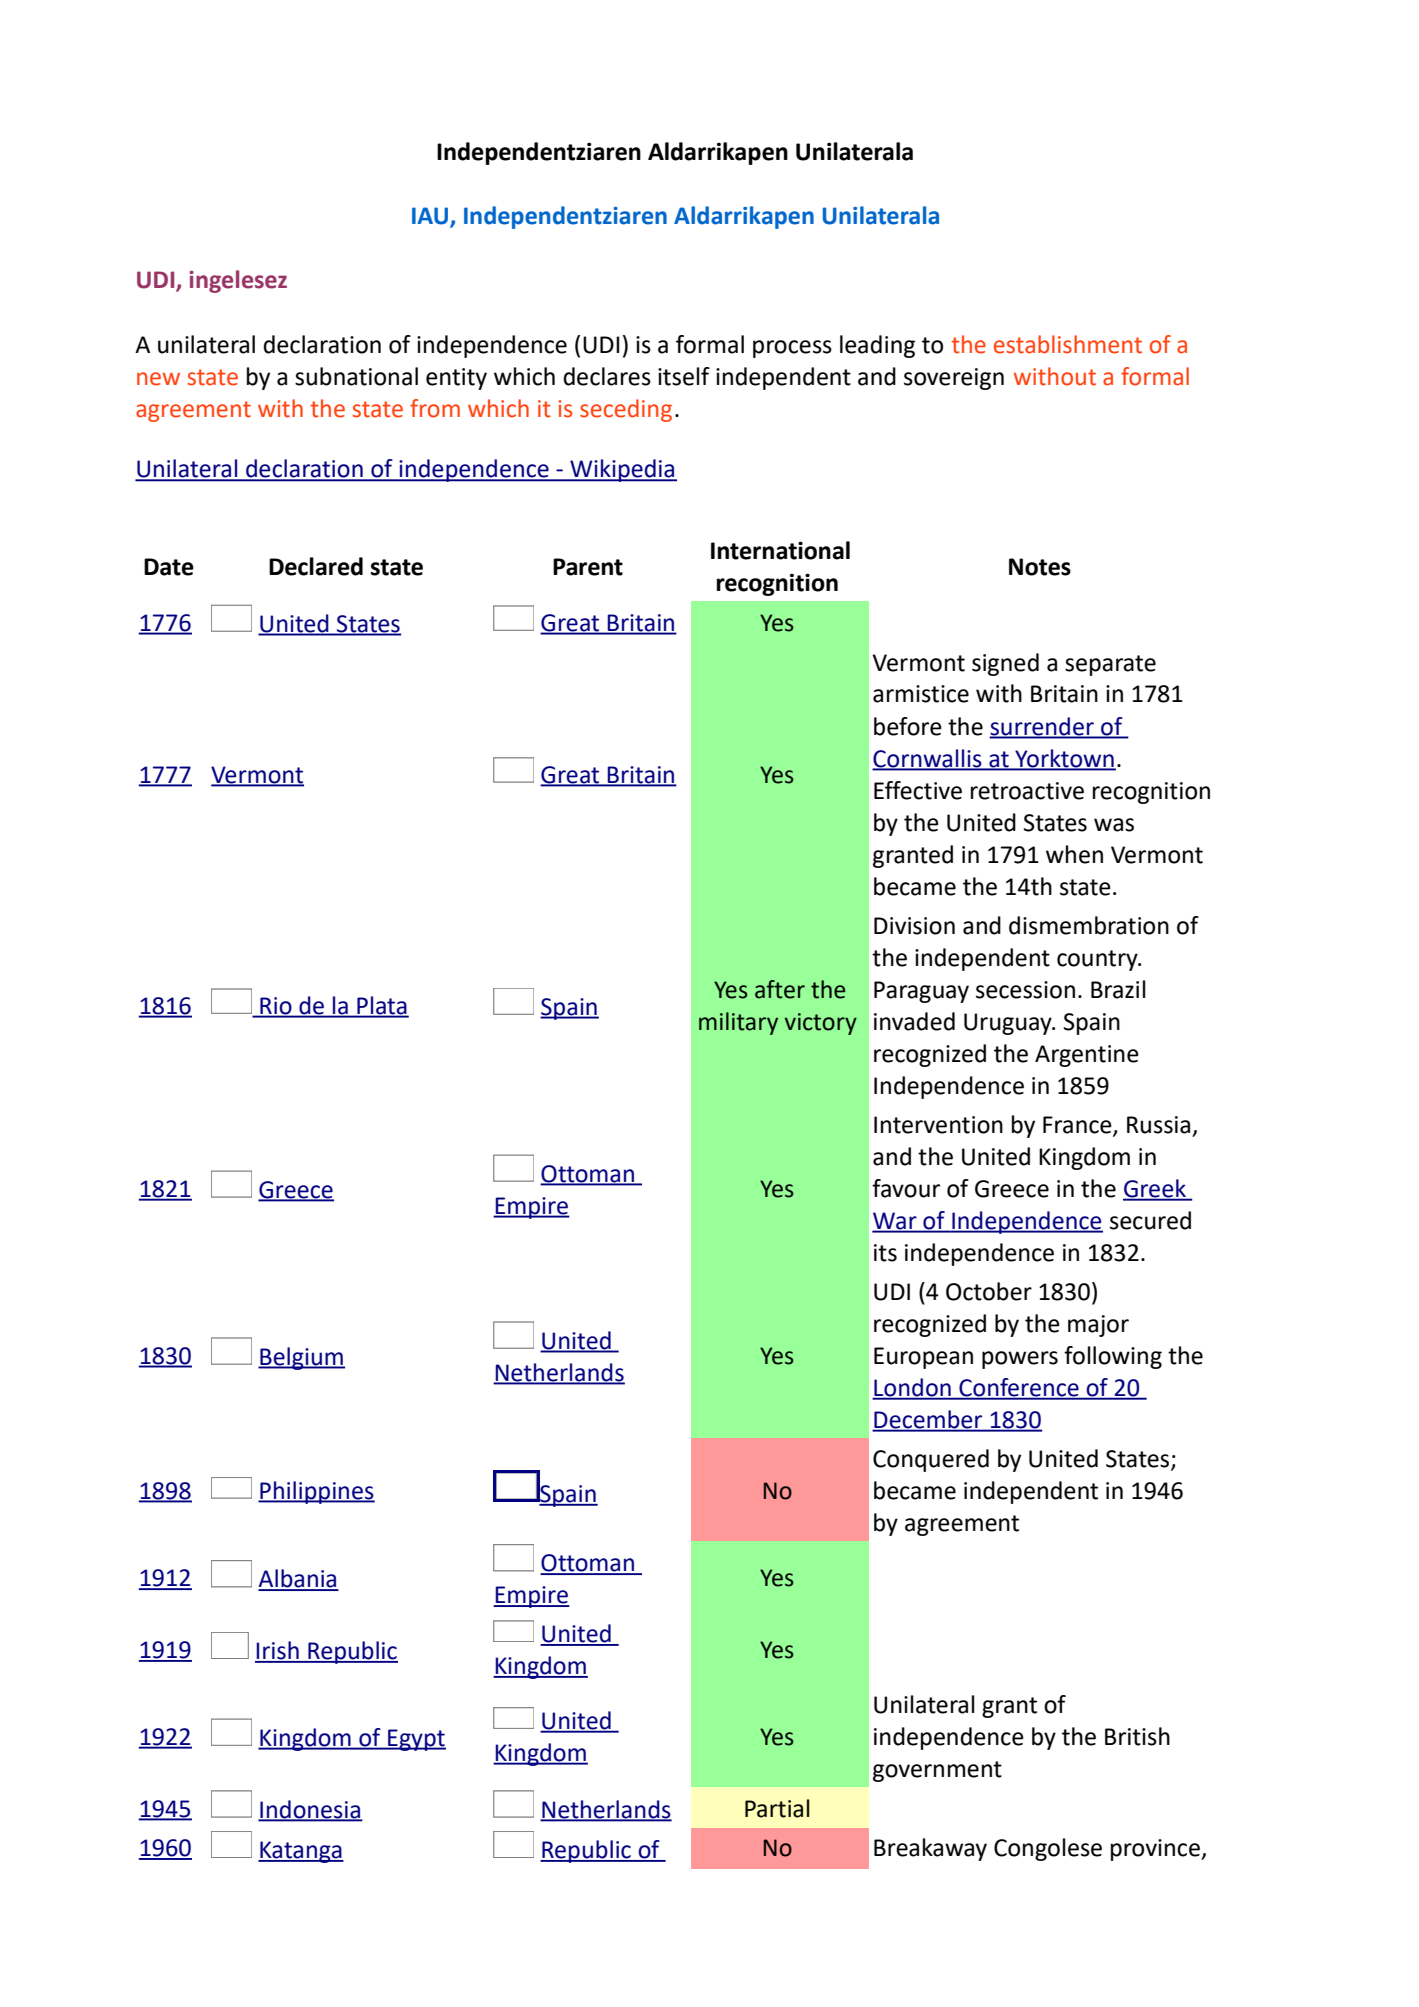 The image size is (1419, 2007). What do you see at coordinates (588, 567) in the document?
I see `Parent` at bounding box center [588, 567].
